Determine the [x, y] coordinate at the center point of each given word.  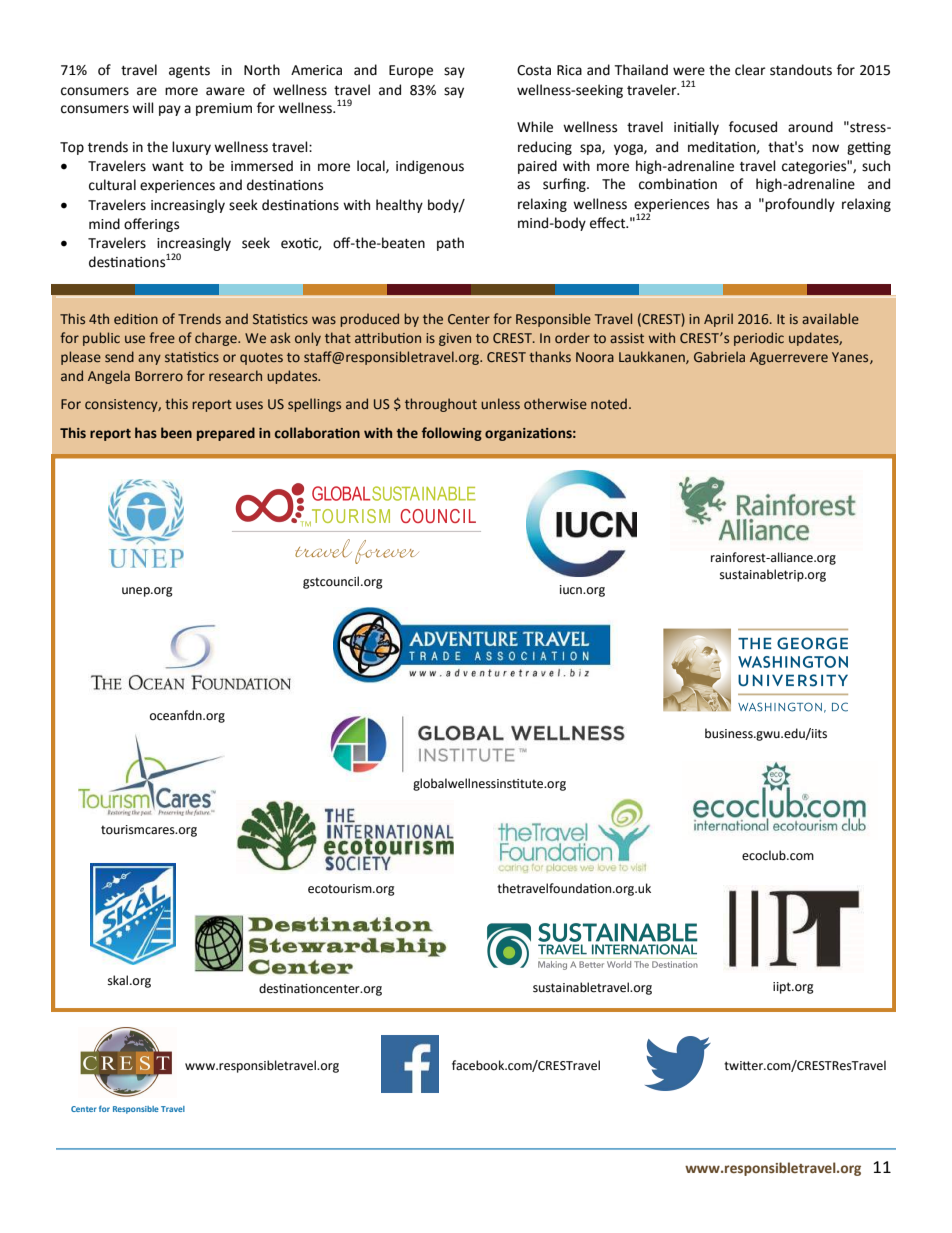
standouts [801, 70]
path [450, 244]
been [176, 433]
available [830, 319]
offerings [151, 225]
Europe [411, 71]
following [452, 434]
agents [189, 72]
